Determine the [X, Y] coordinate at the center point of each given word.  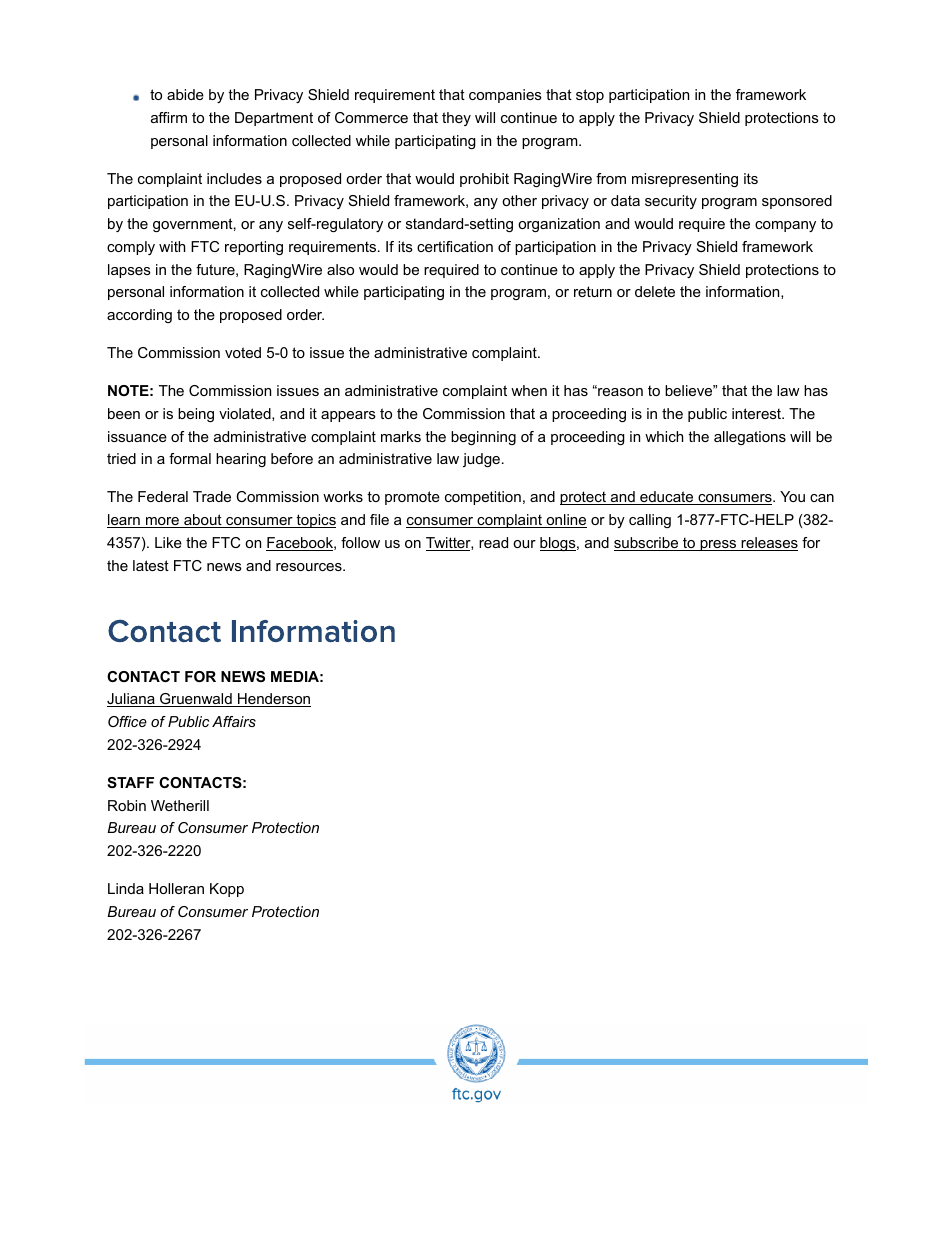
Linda [126, 888]
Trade [212, 496]
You [792, 496]
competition [483, 498]
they [456, 119]
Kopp [227, 890]
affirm [169, 117]
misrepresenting [685, 180]
